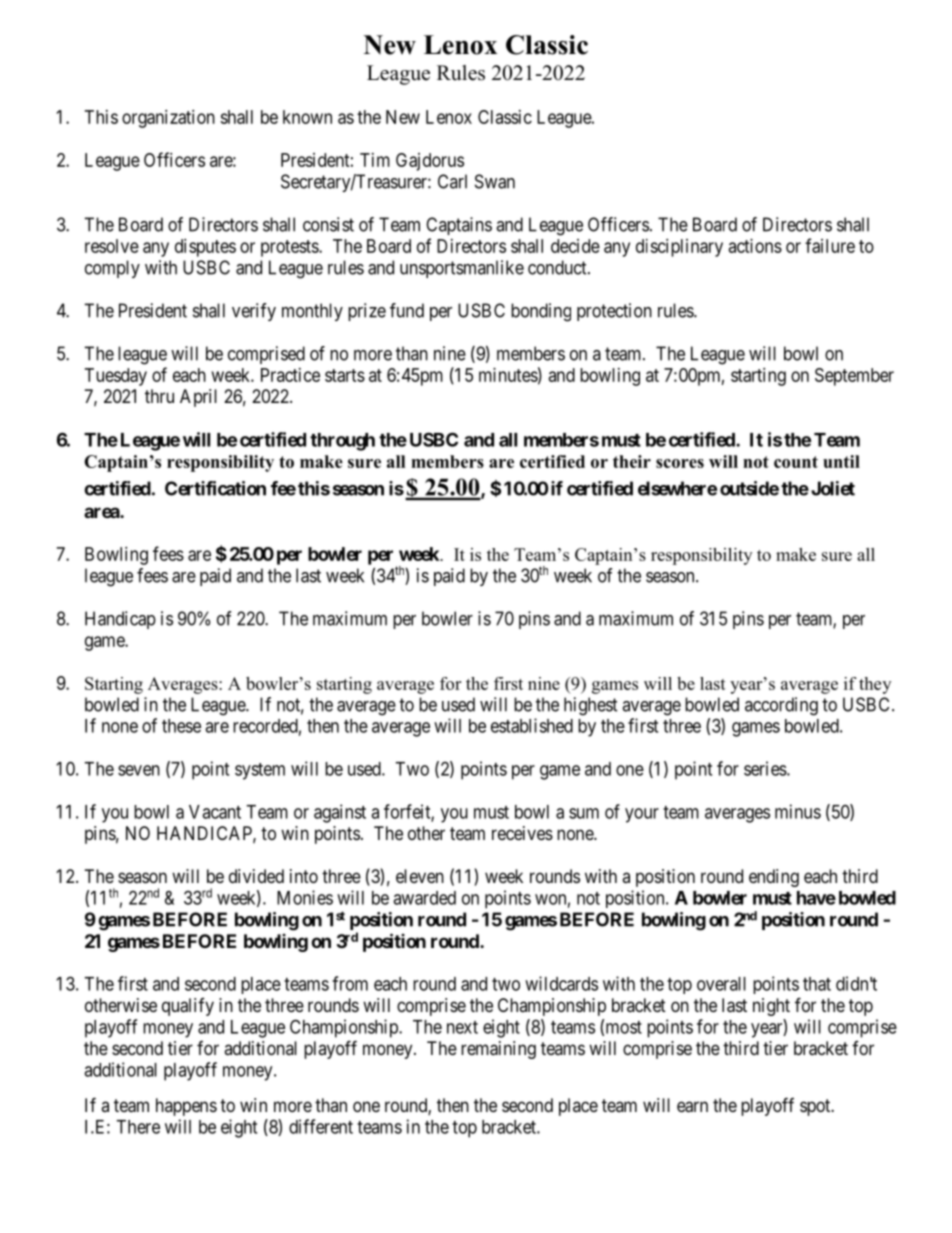  What do you see at coordinates (854, 377) in the screenshot?
I see `September` at bounding box center [854, 377].
